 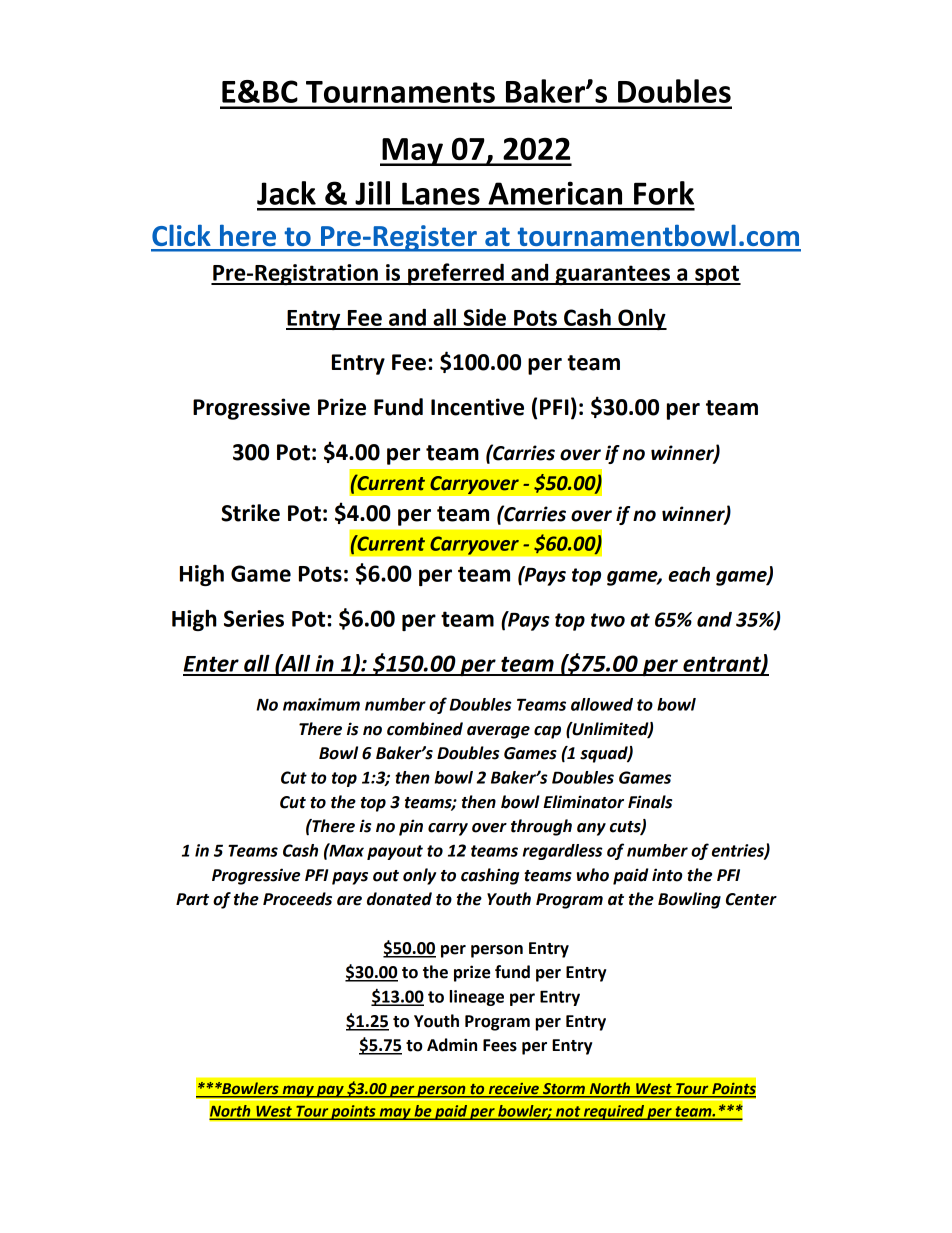 I want to click on Strike, so click(x=250, y=513).
